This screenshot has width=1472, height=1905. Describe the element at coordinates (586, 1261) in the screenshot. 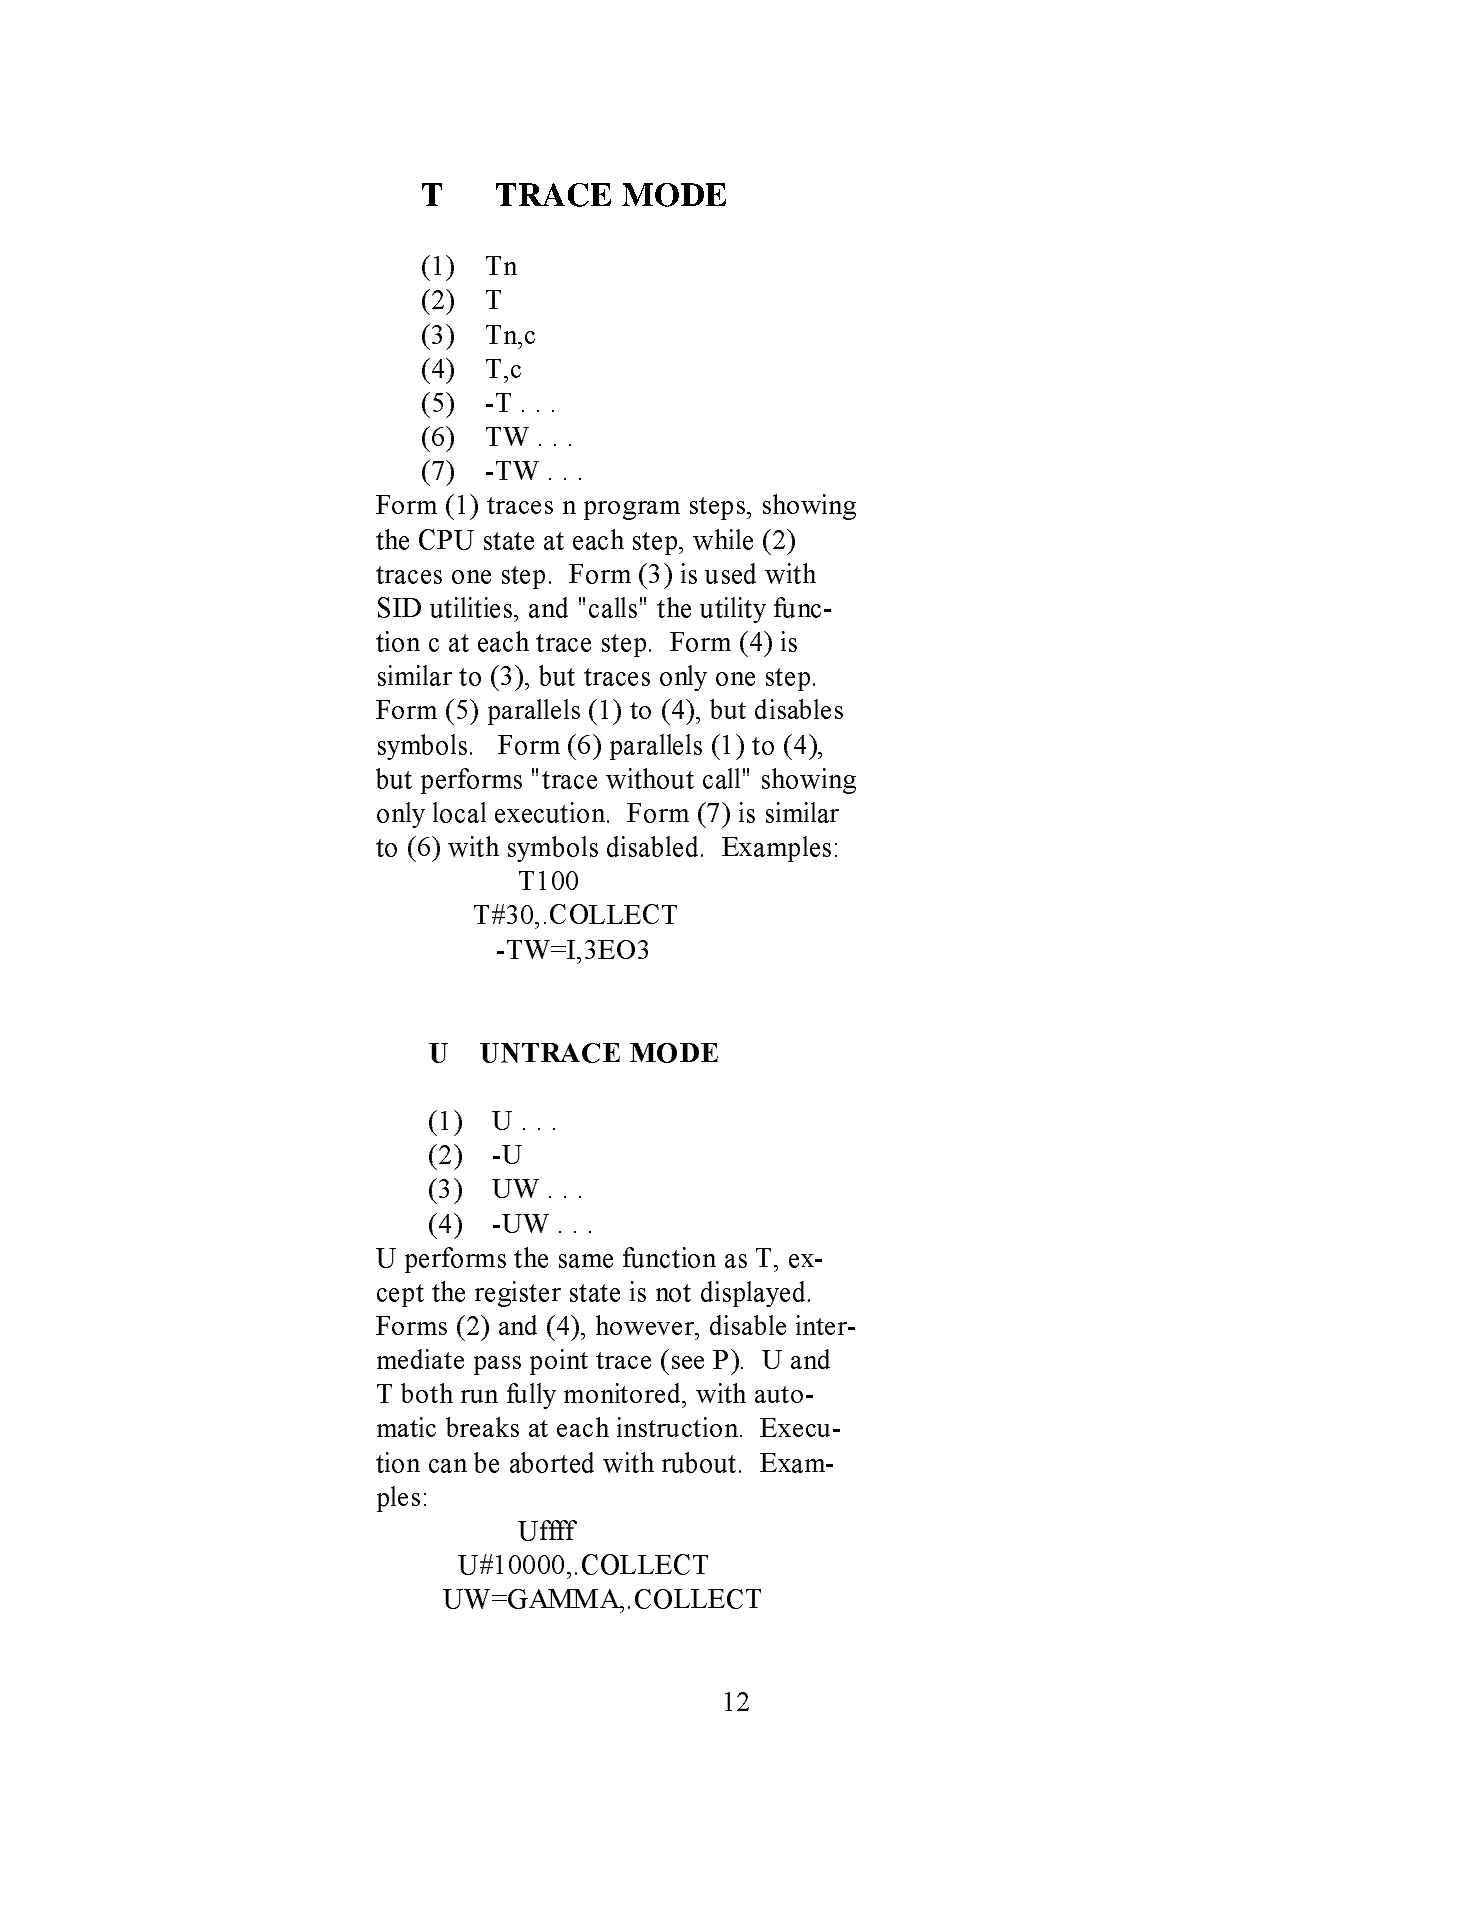

I see `same` at that location.
